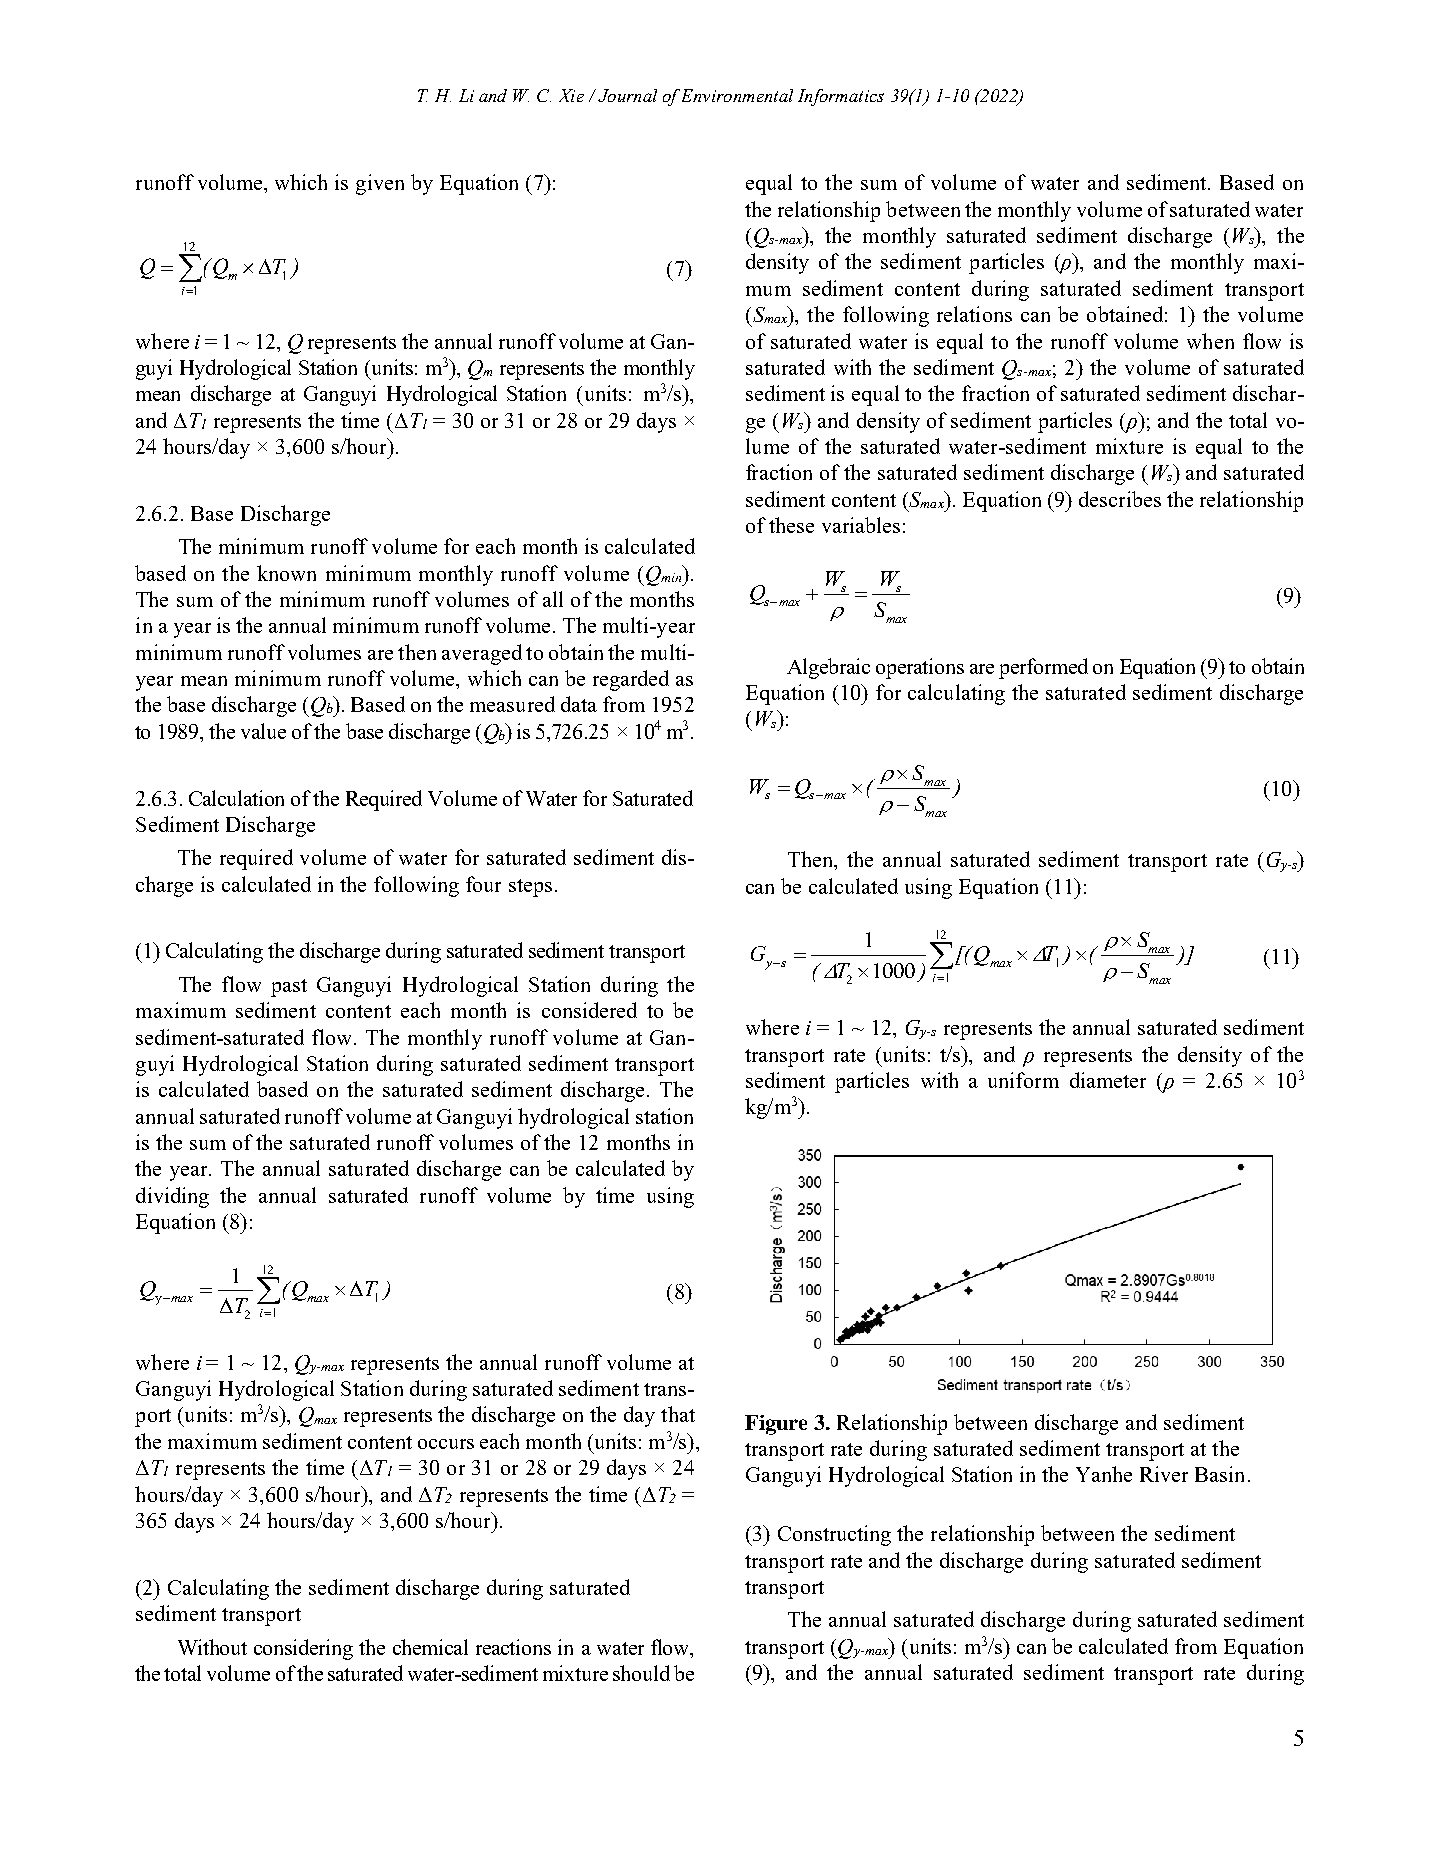 The image size is (1440, 1863). I want to click on given, so click(380, 184).
